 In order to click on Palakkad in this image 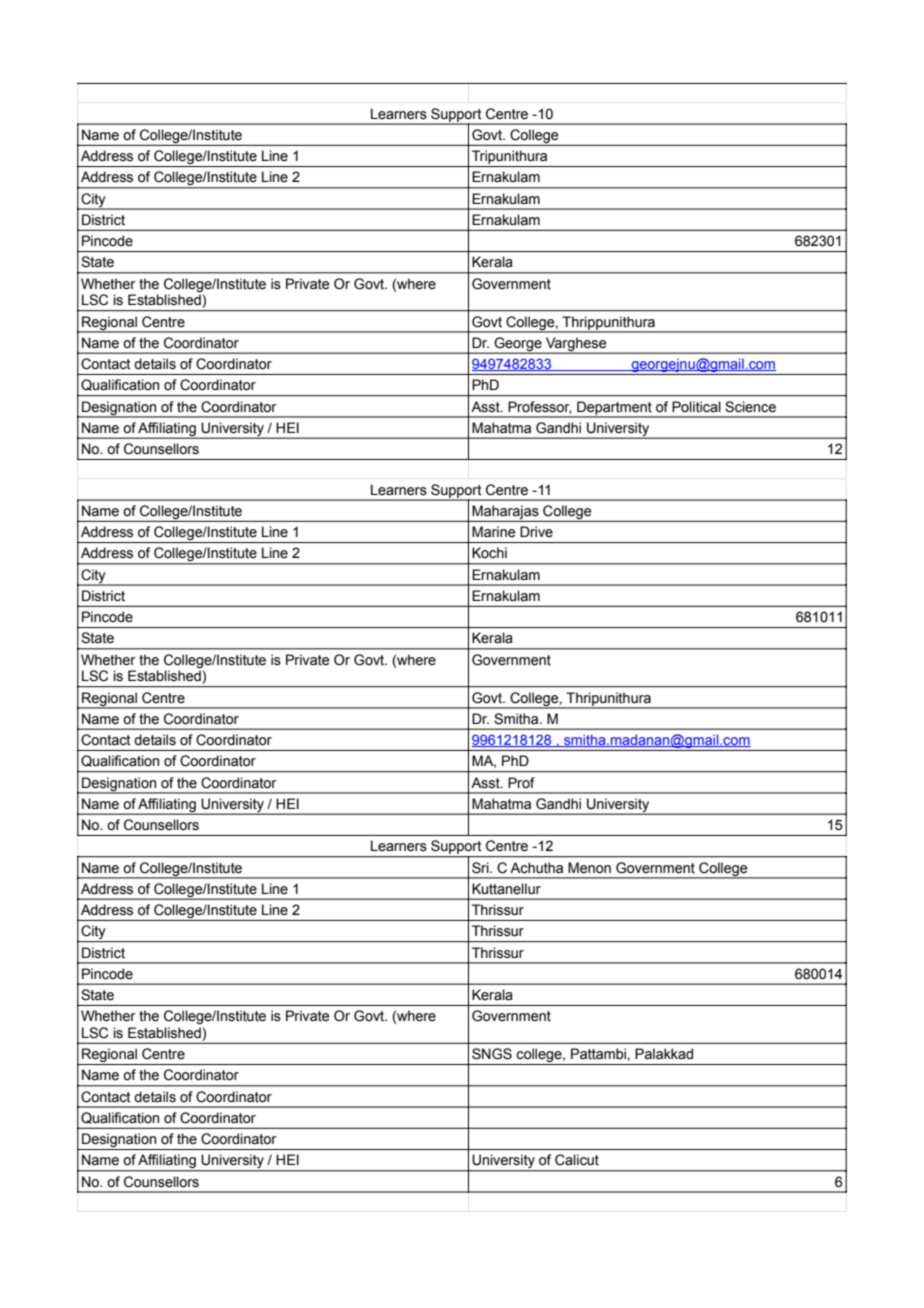, I will do `click(664, 1054)`.
